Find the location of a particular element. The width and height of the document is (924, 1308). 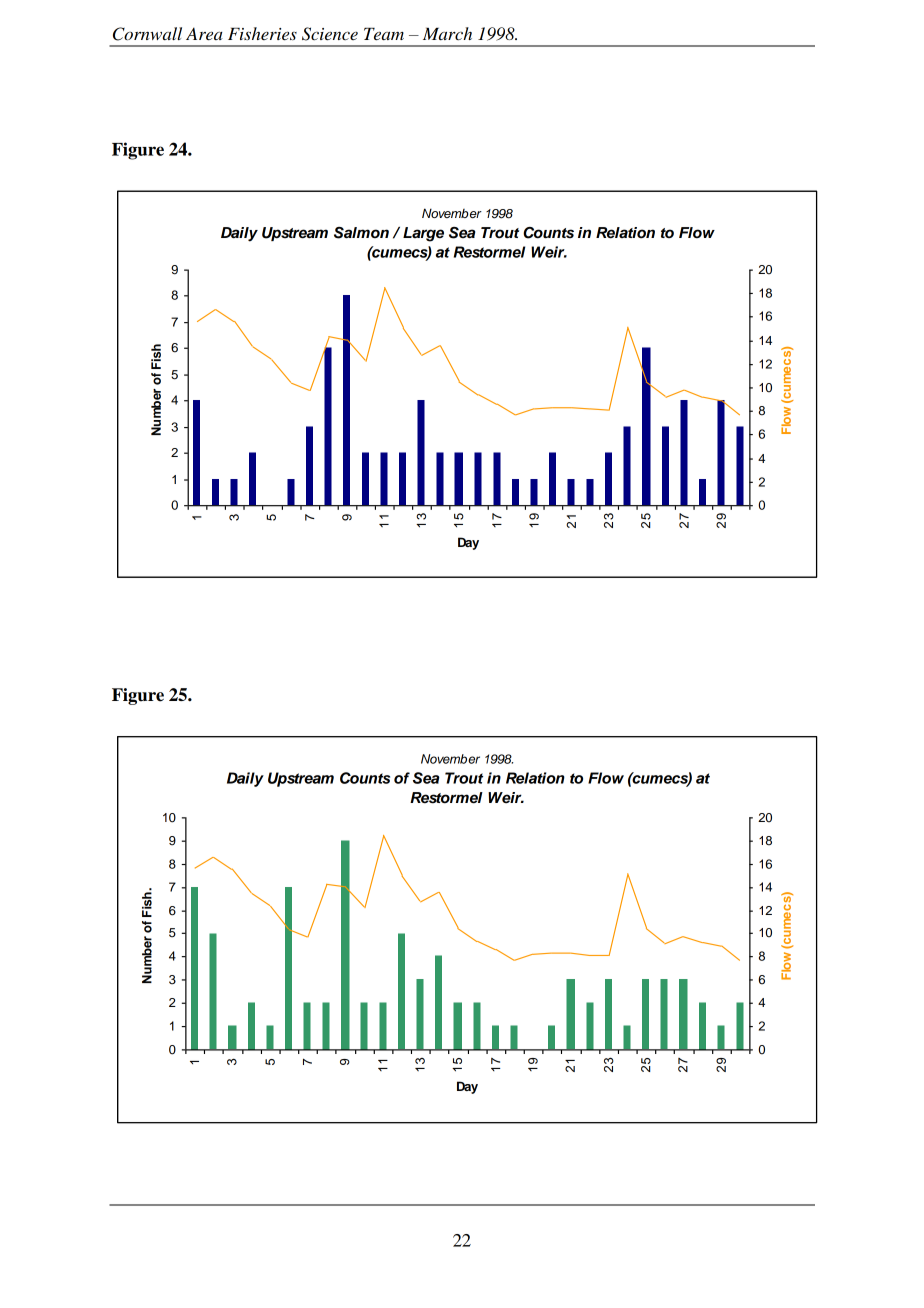

Large is located at coordinates (423, 234).
